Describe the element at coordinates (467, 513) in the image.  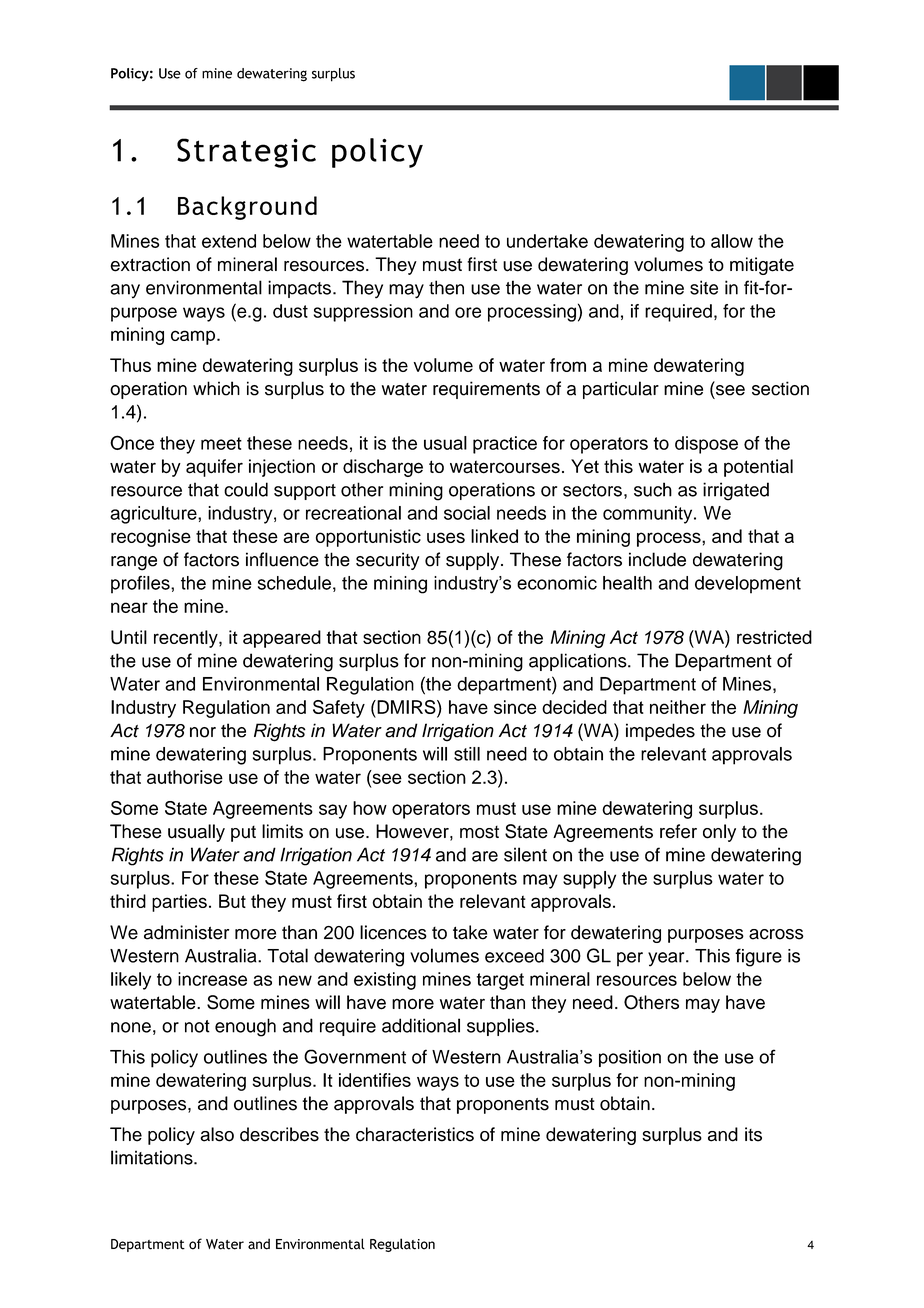
I see `social` at that location.
